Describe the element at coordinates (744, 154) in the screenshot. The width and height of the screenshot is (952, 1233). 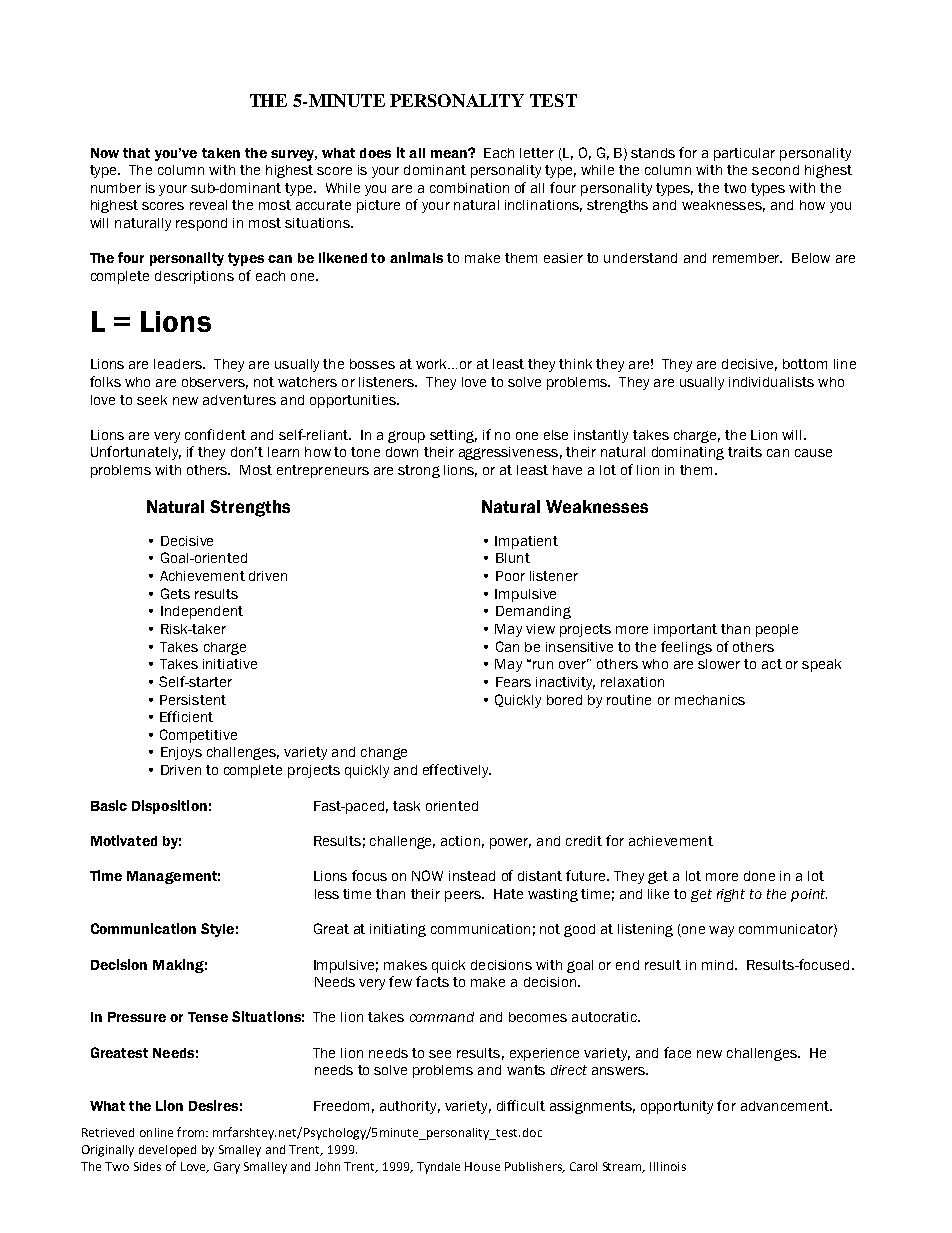
I see `particular` at that location.
